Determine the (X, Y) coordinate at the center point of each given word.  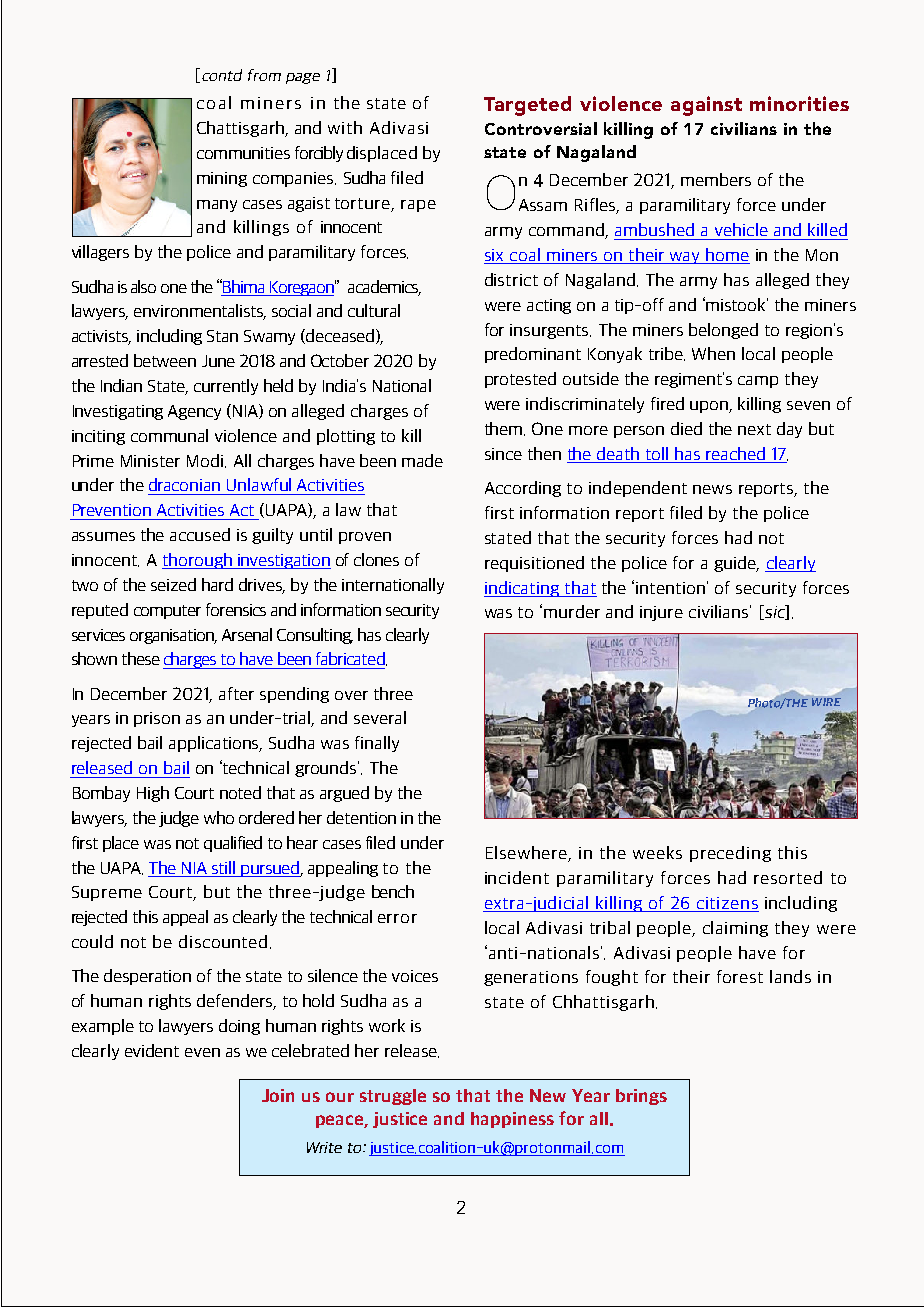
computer (167, 612)
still (223, 867)
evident (152, 1050)
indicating (523, 589)
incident (517, 877)
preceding (730, 854)
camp (758, 382)
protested (520, 380)
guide (736, 564)
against (706, 106)
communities (243, 153)
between (165, 360)
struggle (393, 1097)
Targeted (527, 106)
